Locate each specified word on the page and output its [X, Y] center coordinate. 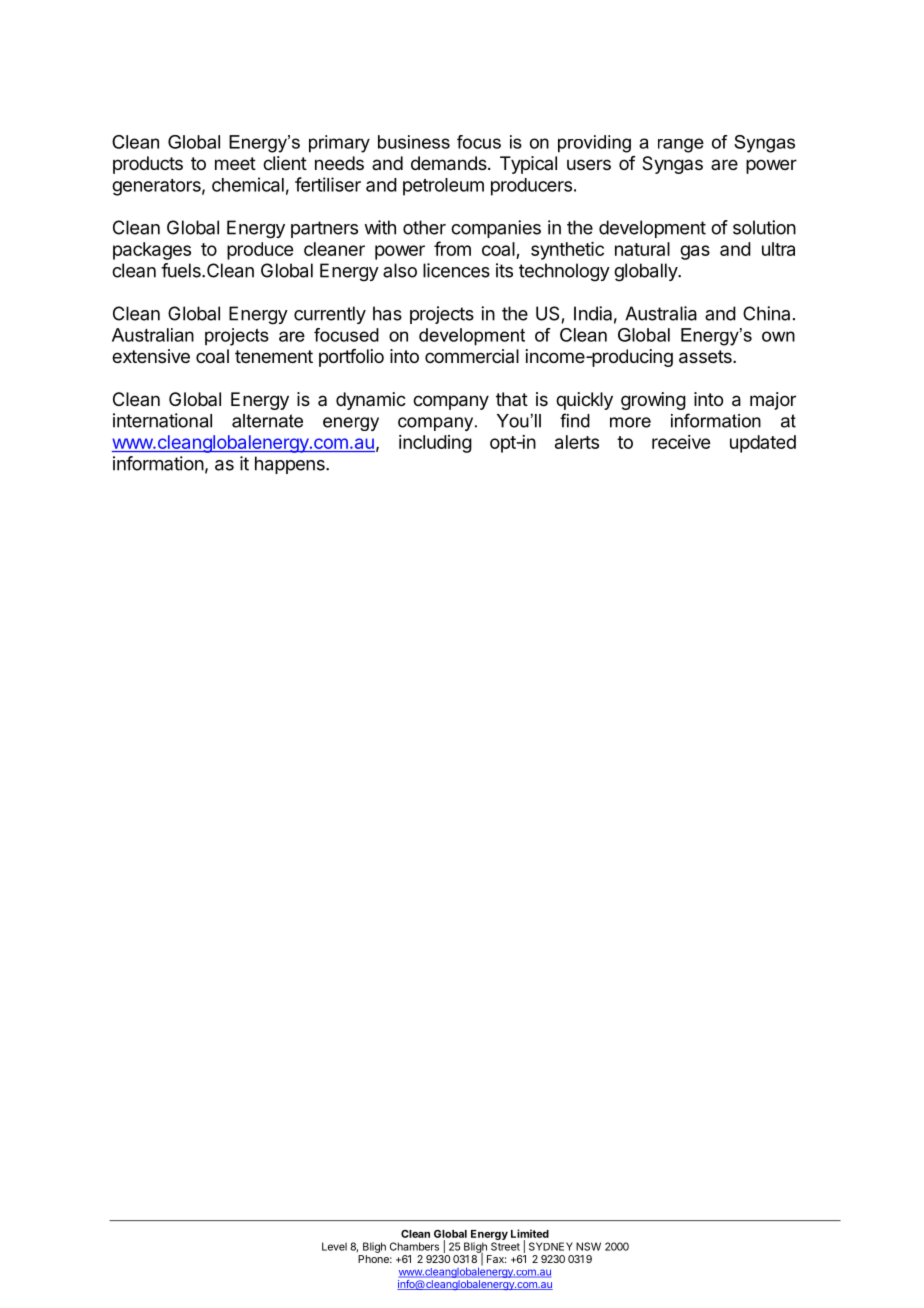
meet [235, 163]
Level [334, 1246]
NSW [588, 1246]
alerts [577, 442]
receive [681, 442]
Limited [530, 1233]
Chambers [414, 1246]
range [681, 145]
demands [450, 163]
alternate [267, 421]
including [435, 444]
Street [505, 1246]
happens [291, 465]
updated [763, 444]
